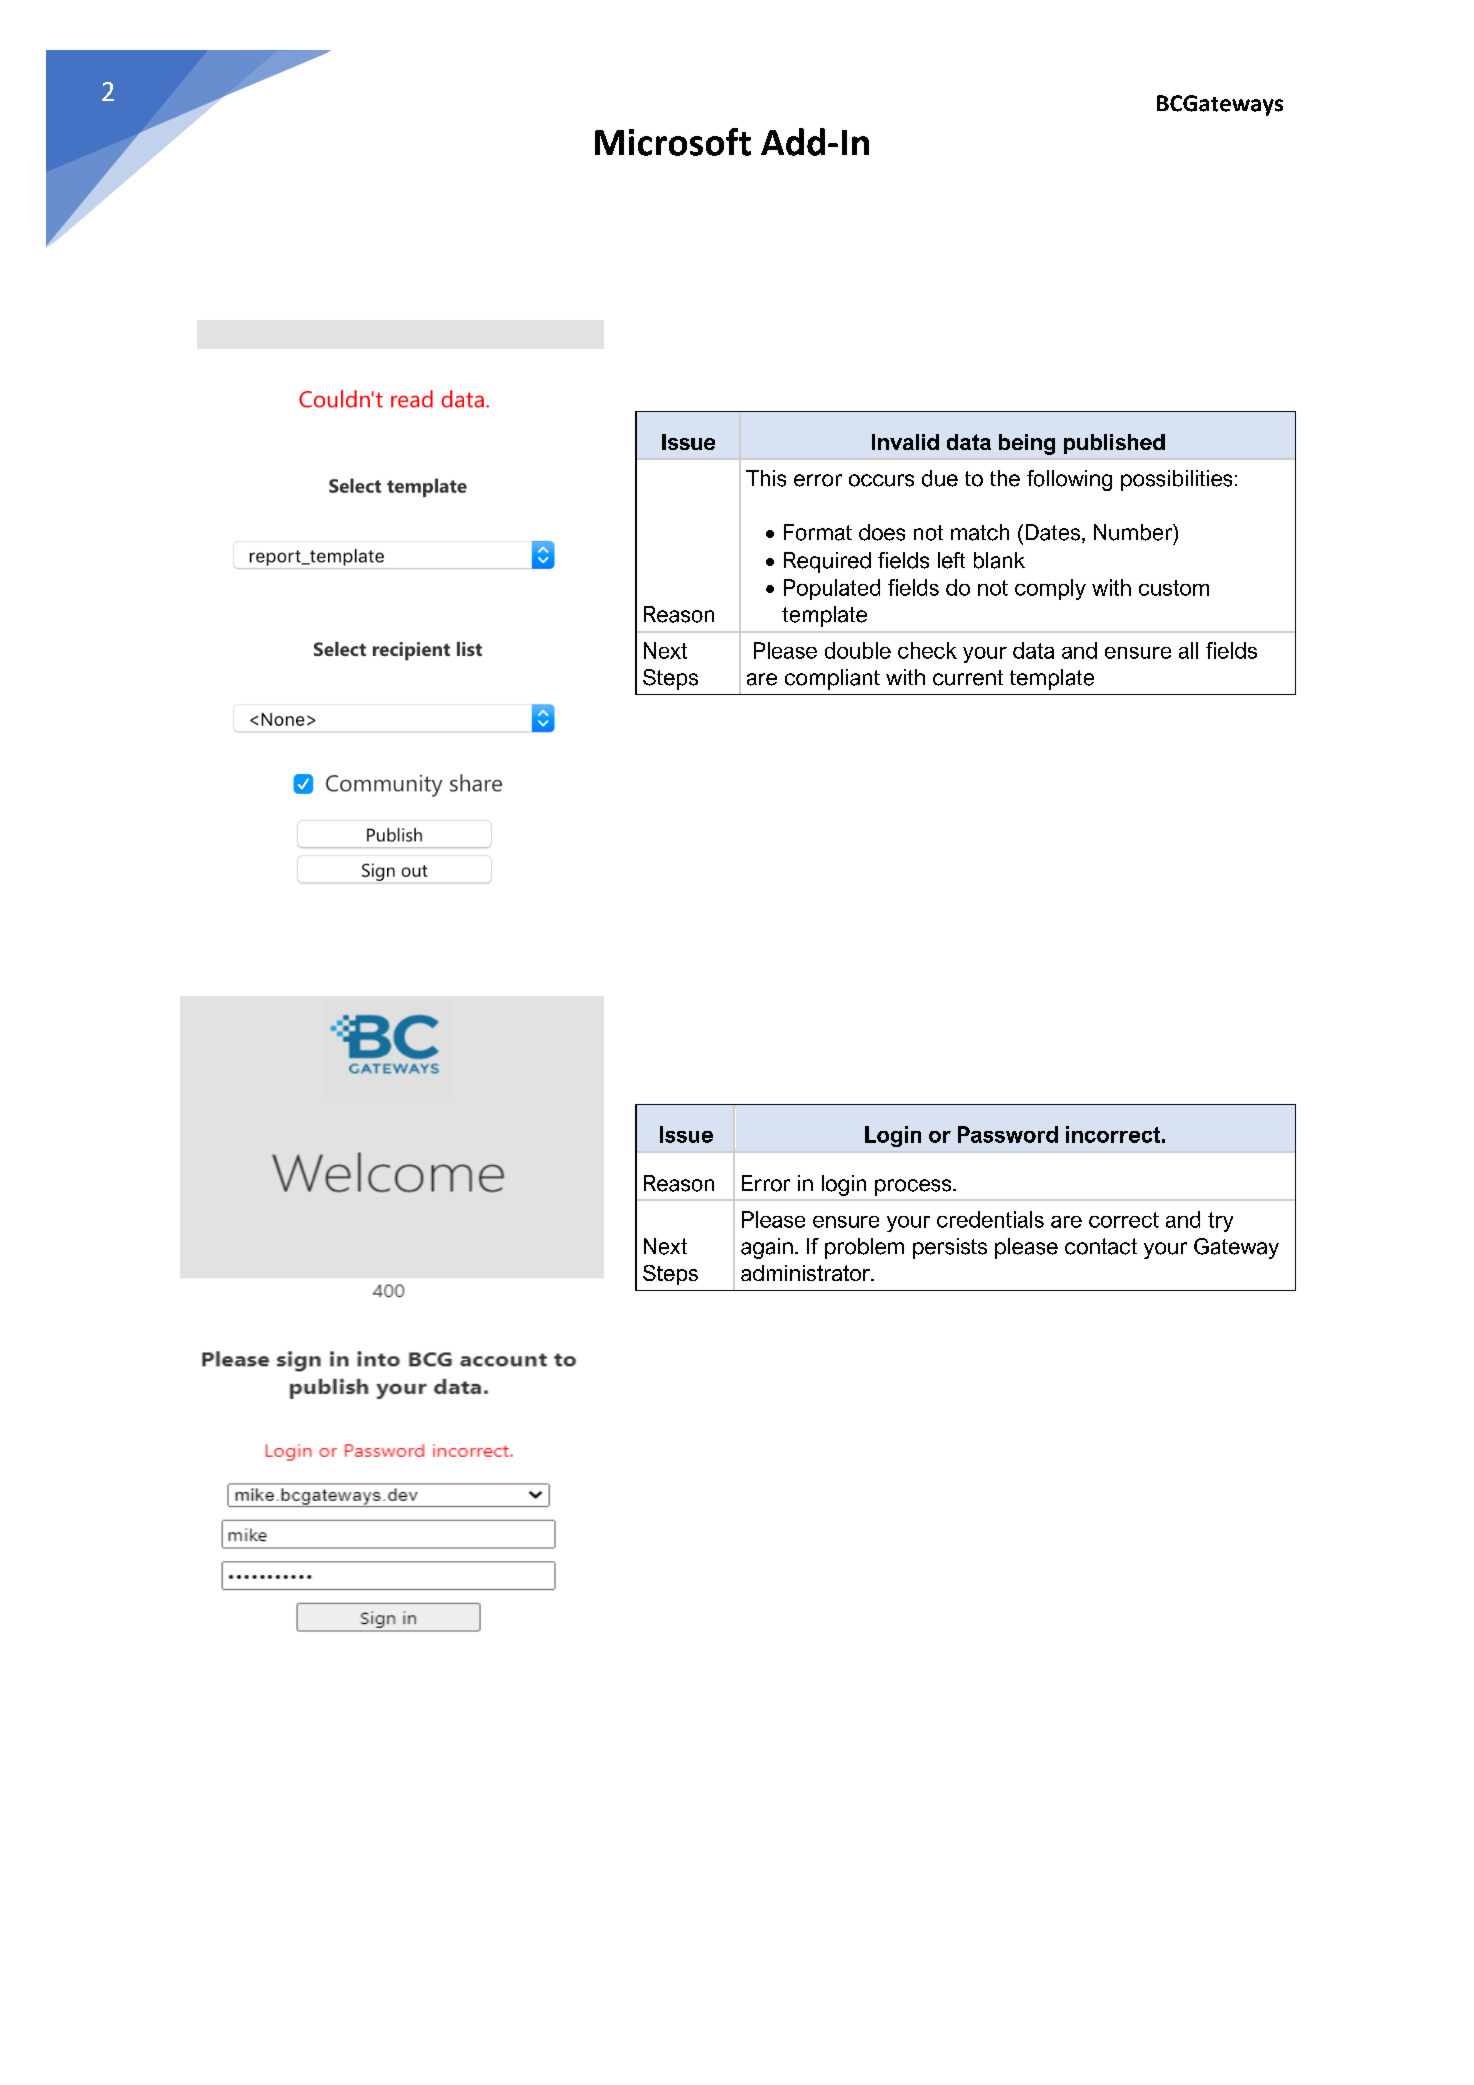 Image resolution: width=1474 pixels, height=2085 pixels. What do you see at coordinates (940, 478) in the screenshot?
I see `due` at bounding box center [940, 478].
